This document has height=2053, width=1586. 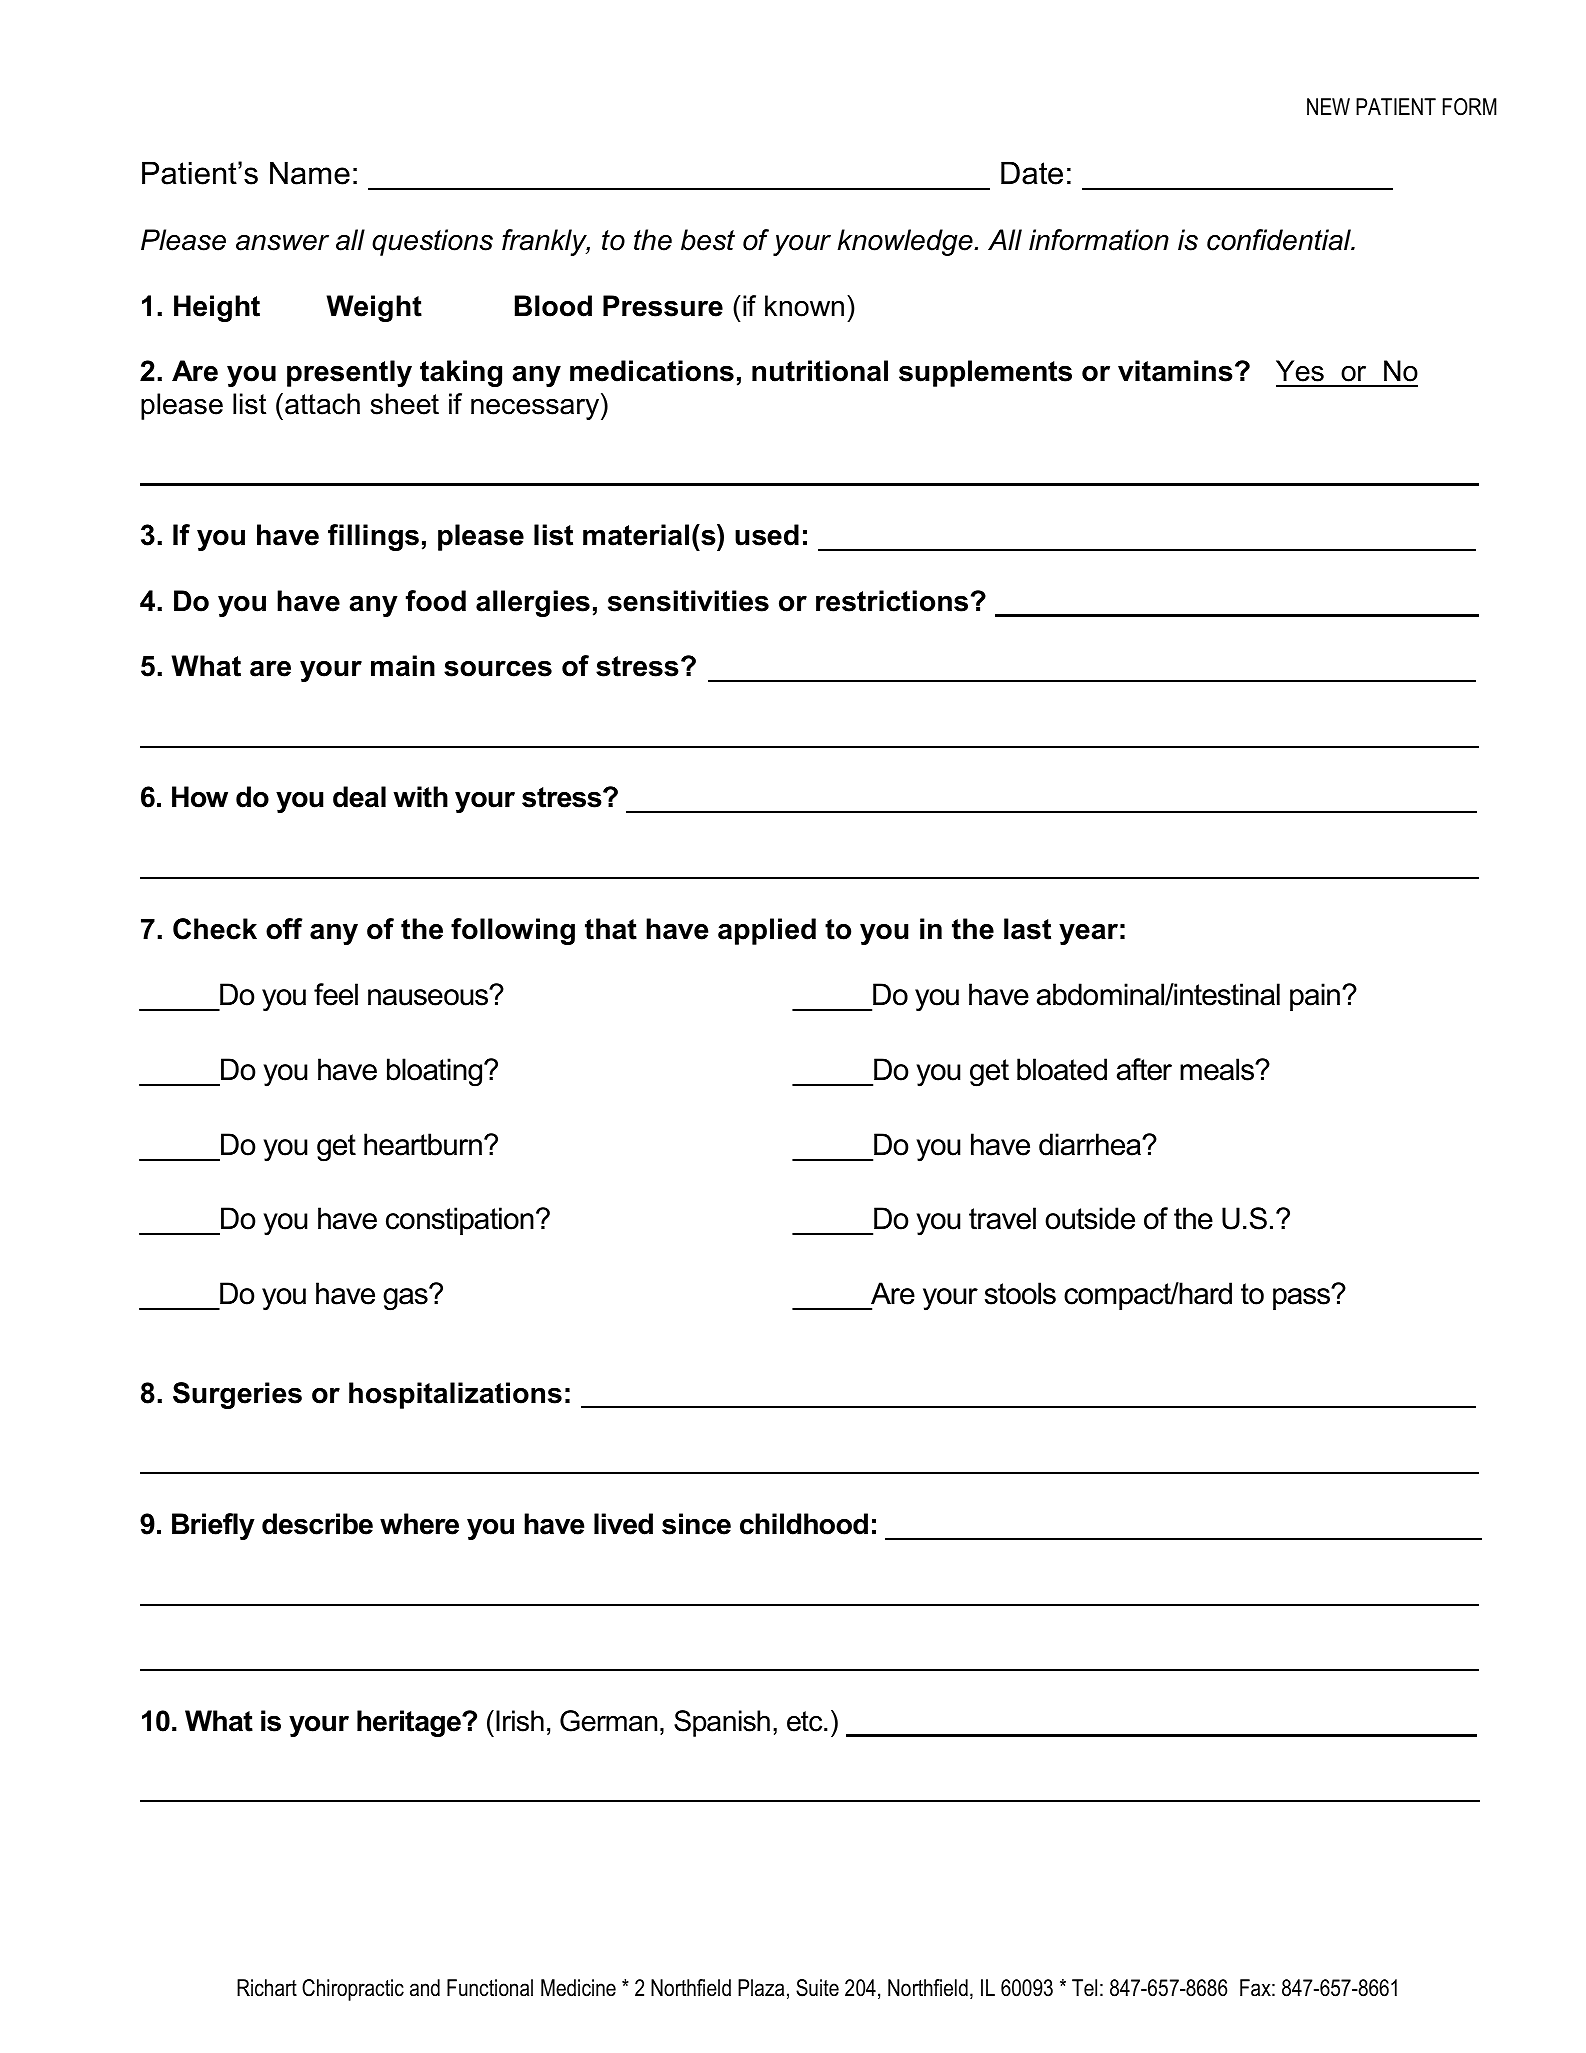 I want to click on applied, so click(x=767, y=931).
